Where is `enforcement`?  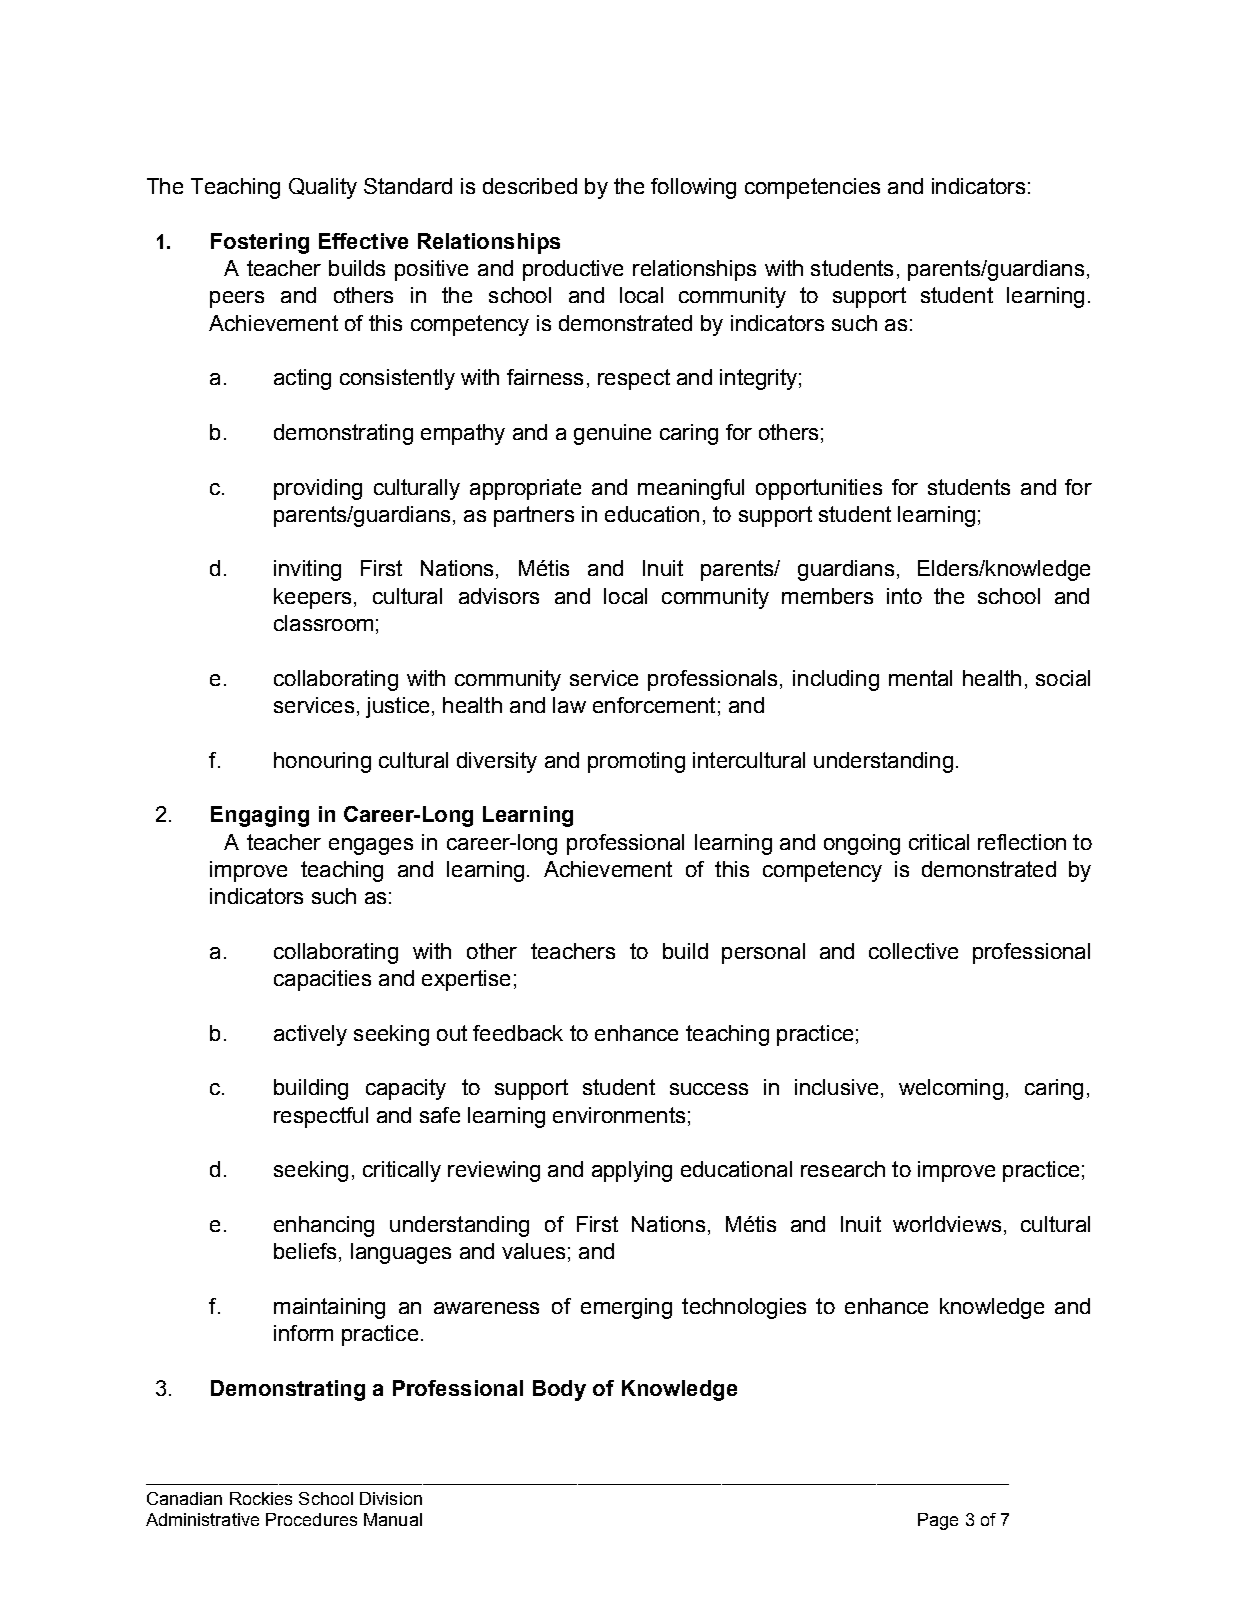
enforcement is located at coordinates (654, 705).
